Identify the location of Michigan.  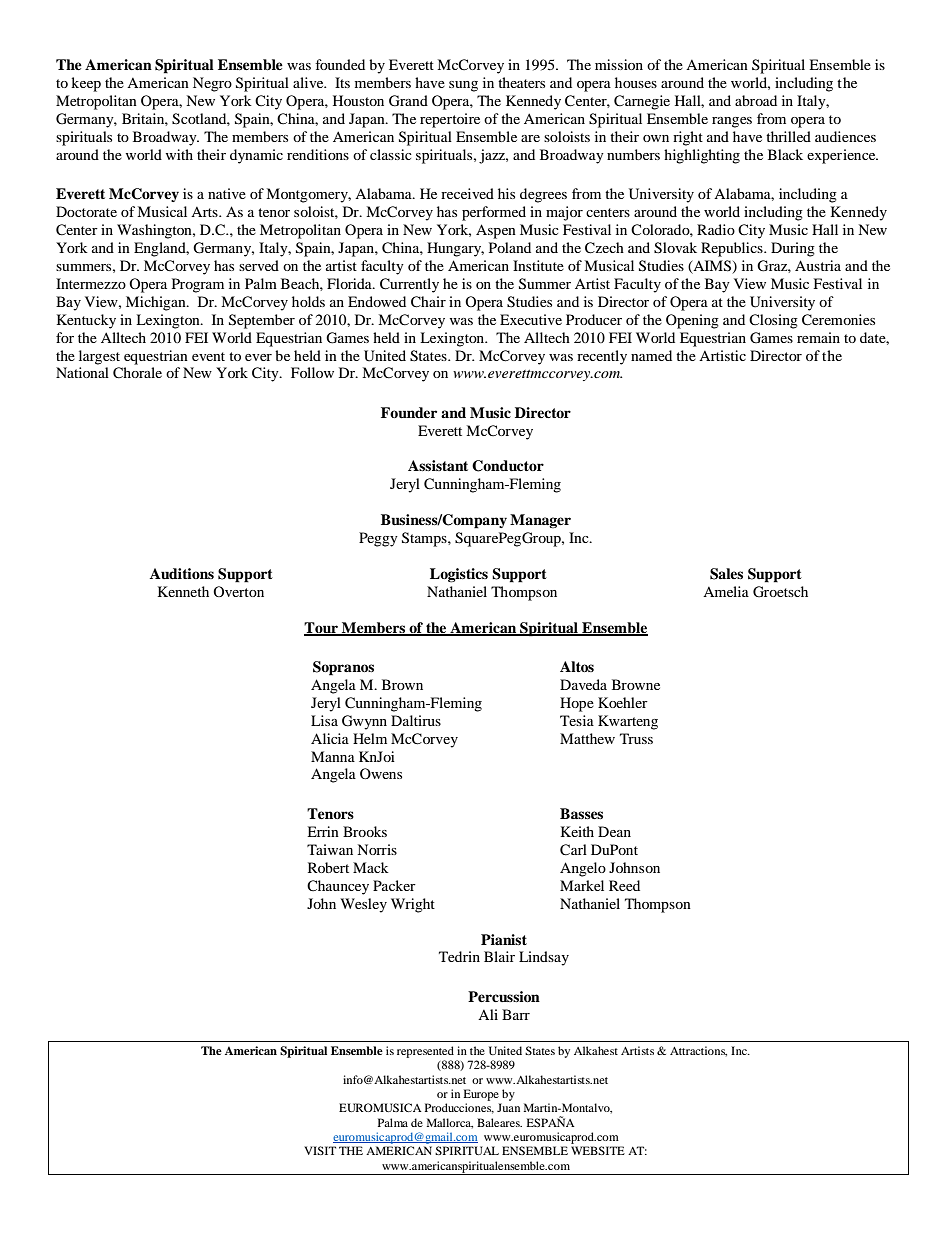
(157, 303).
